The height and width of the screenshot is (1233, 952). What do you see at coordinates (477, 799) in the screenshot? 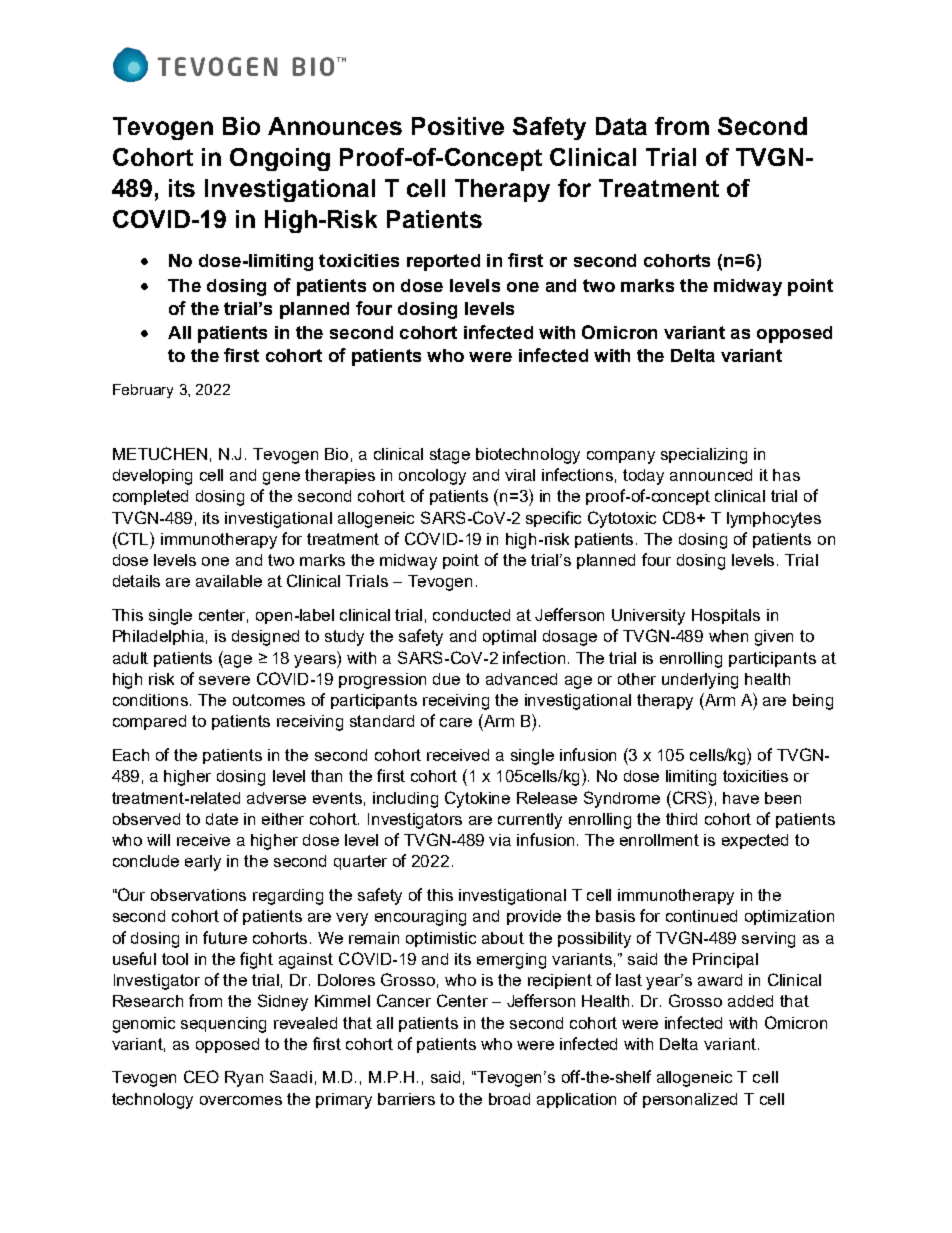
I see `Cytokine` at bounding box center [477, 799].
